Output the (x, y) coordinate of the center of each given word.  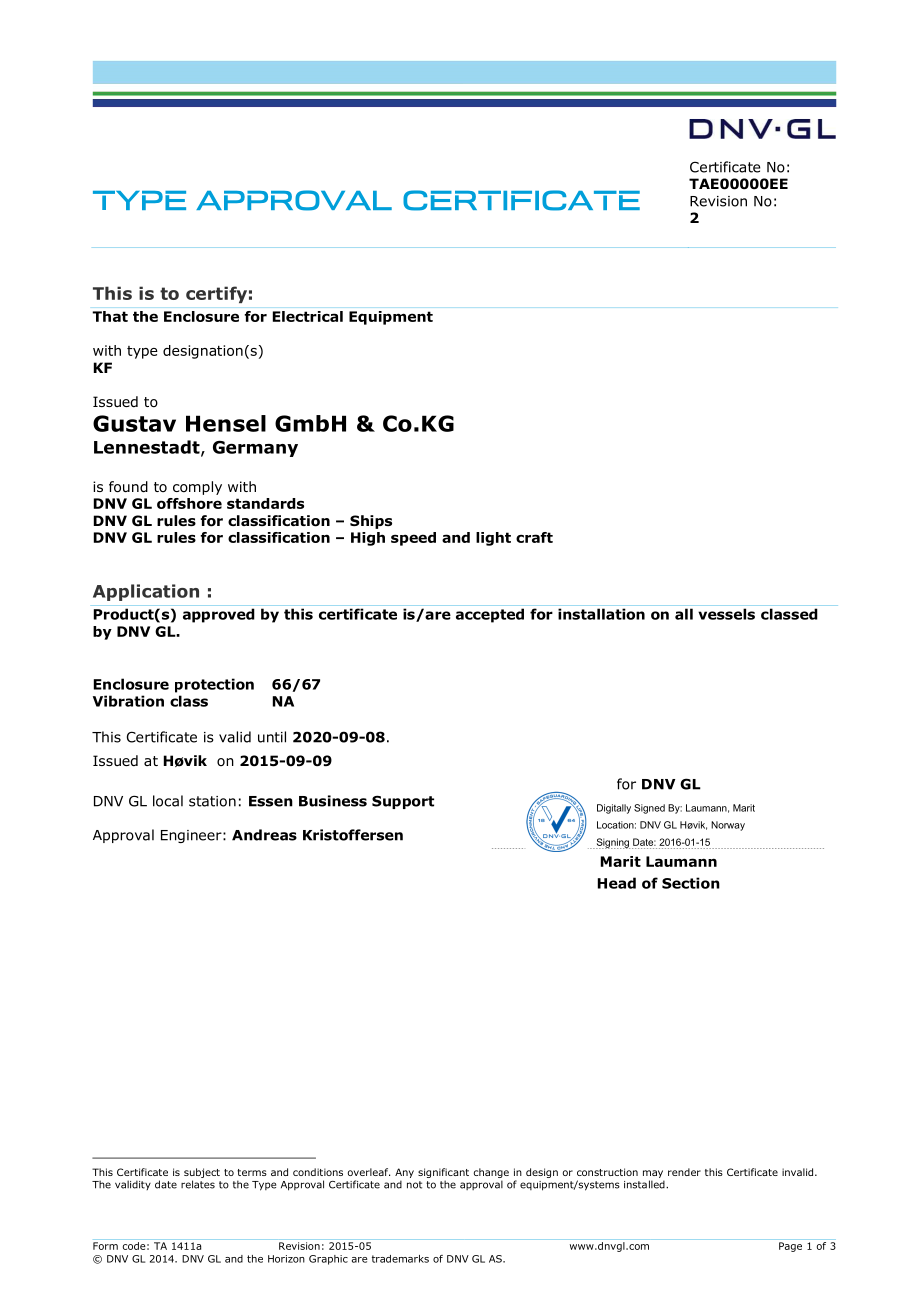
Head (617, 883)
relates (198, 1184)
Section (691, 883)
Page (790, 1247)
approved (219, 615)
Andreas (264, 835)
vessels (726, 614)
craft (534, 537)
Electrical (308, 316)
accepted (490, 615)
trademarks (400, 1259)
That (110, 316)
